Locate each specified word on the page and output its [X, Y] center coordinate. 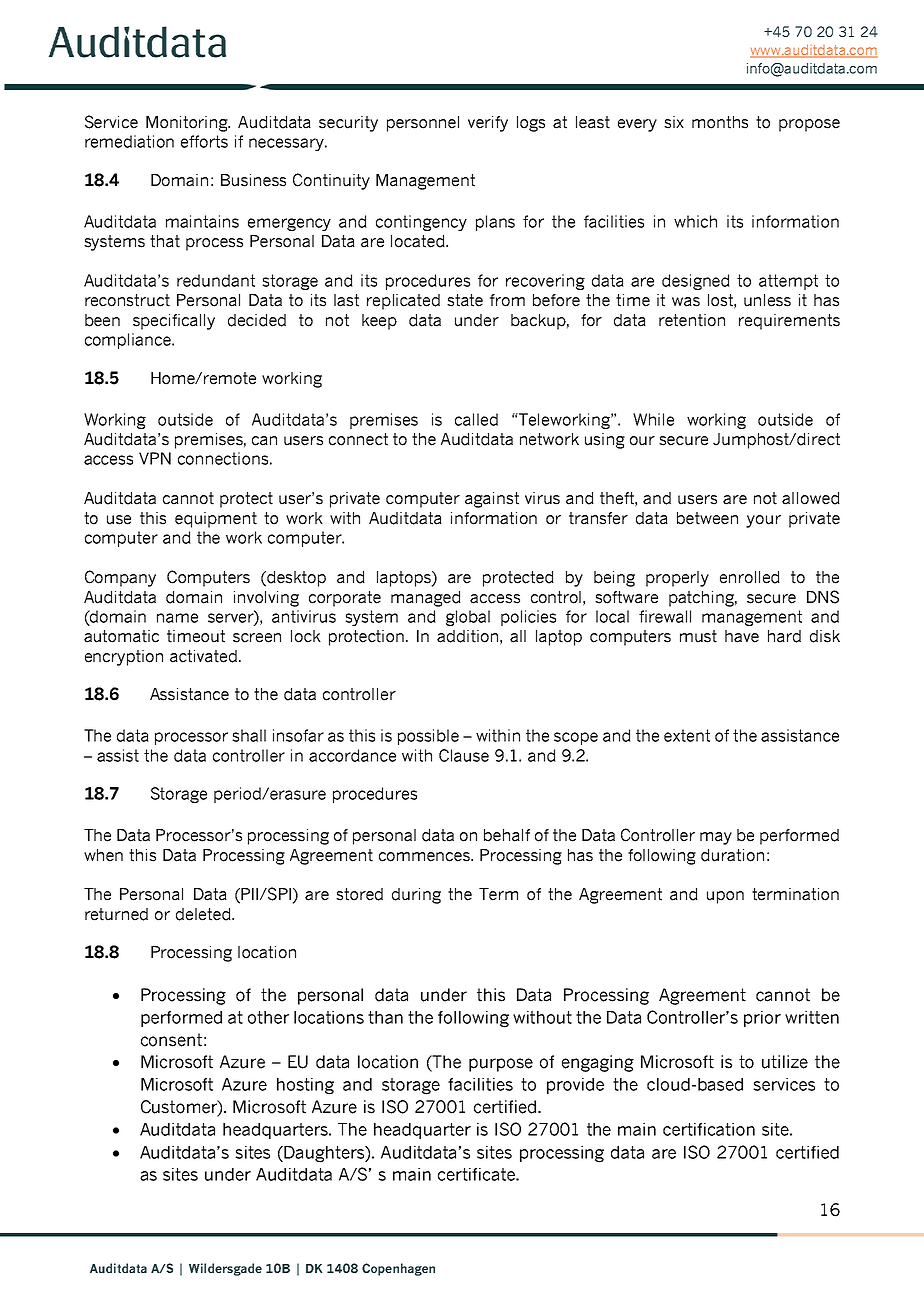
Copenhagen [398, 1269]
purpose [501, 1065]
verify [488, 124]
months [720, 122]
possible [428, 737]
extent [687, 735]
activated [203, 656]
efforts [204, 141]
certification [709, 1129]
